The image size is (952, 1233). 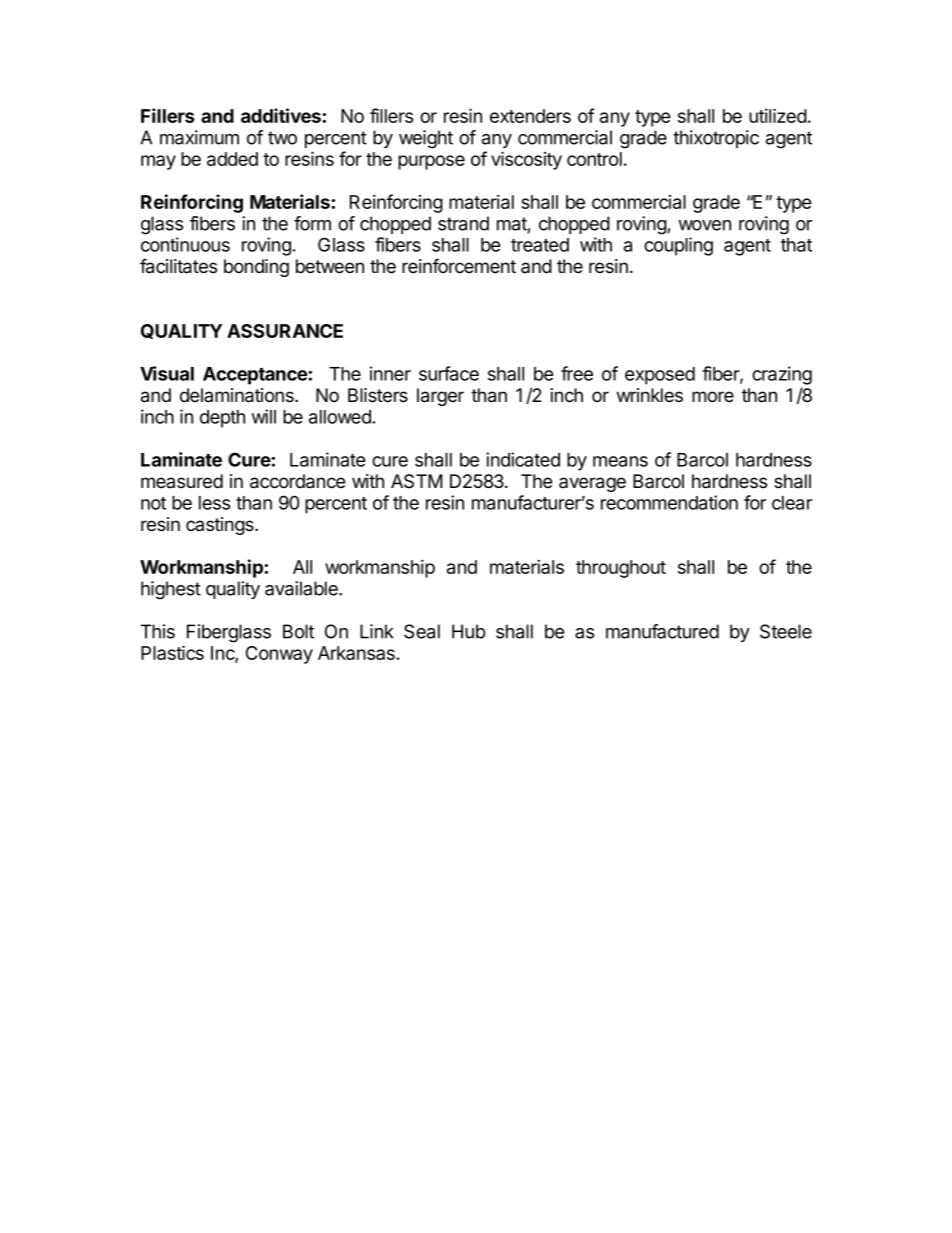 I want to click on weight, so click(x=426, y=139).
